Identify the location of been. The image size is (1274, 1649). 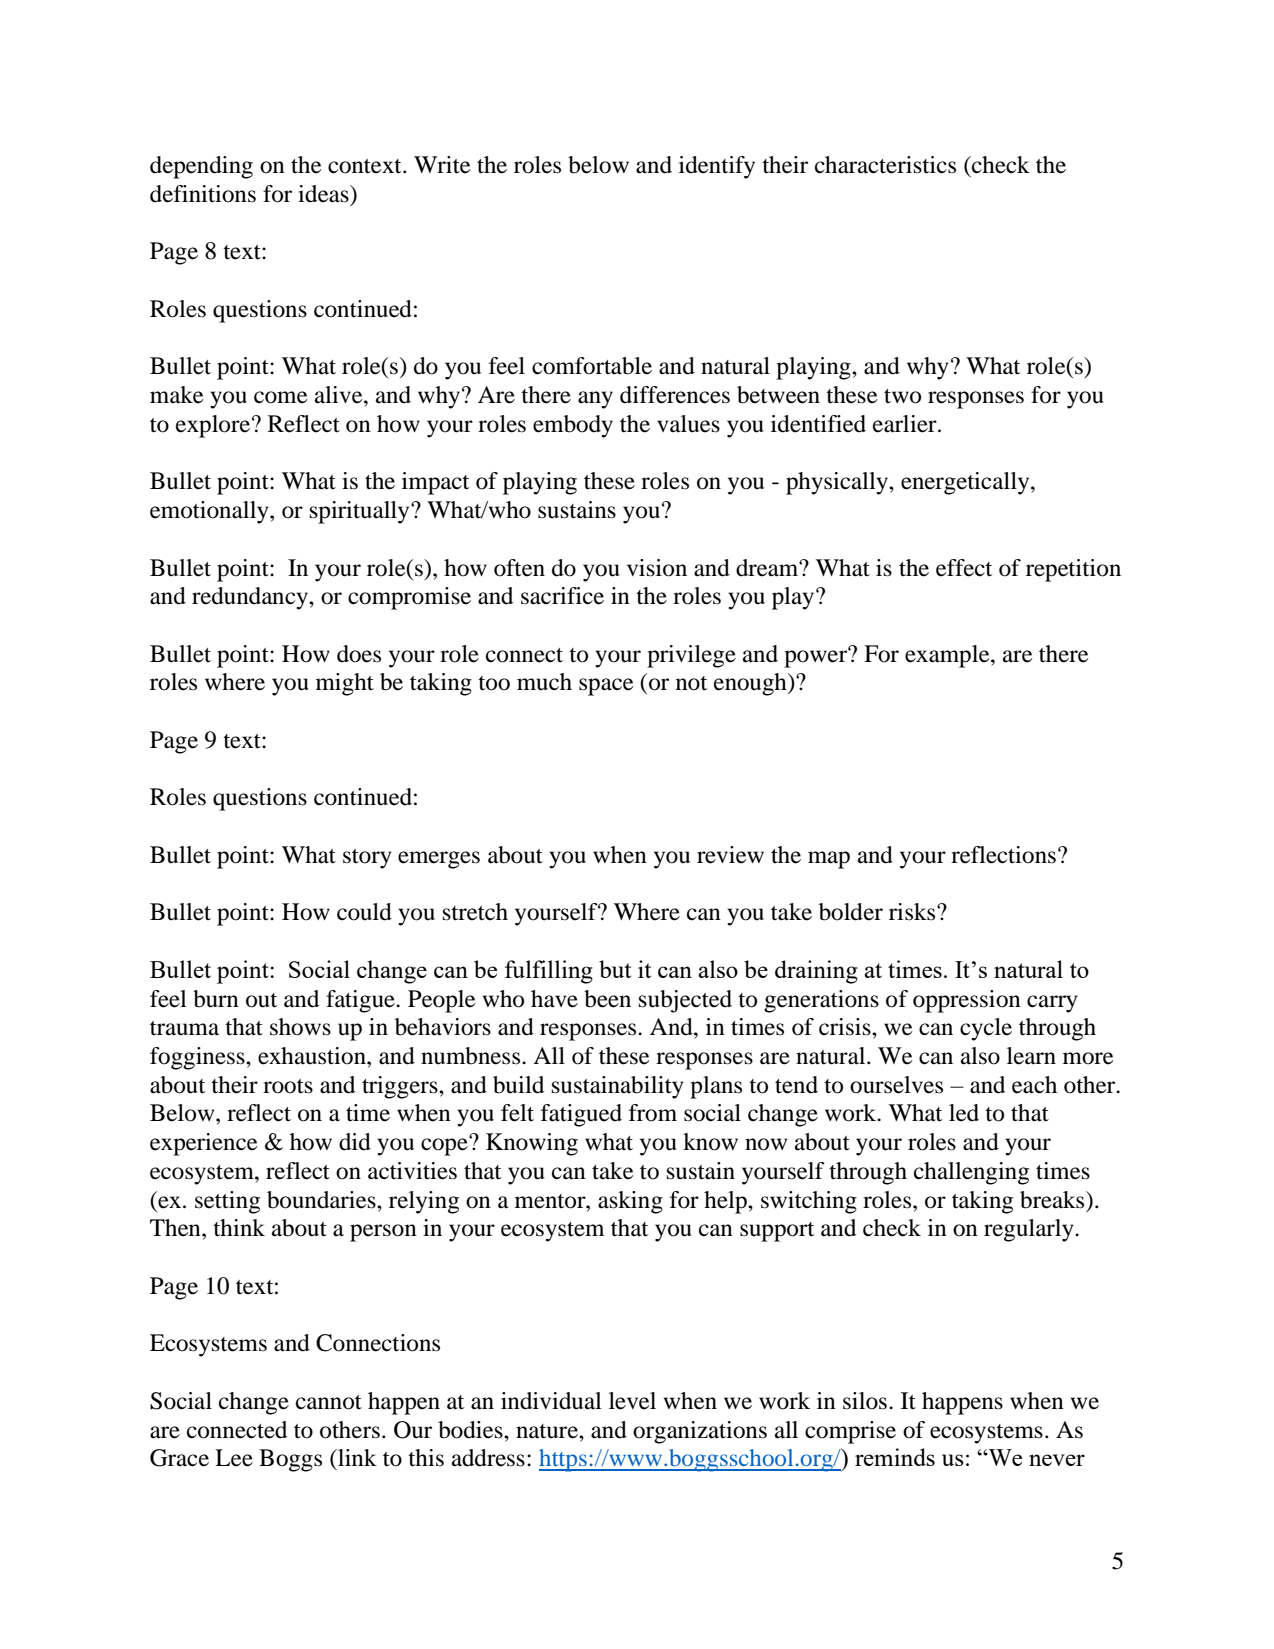
(607, 999).
